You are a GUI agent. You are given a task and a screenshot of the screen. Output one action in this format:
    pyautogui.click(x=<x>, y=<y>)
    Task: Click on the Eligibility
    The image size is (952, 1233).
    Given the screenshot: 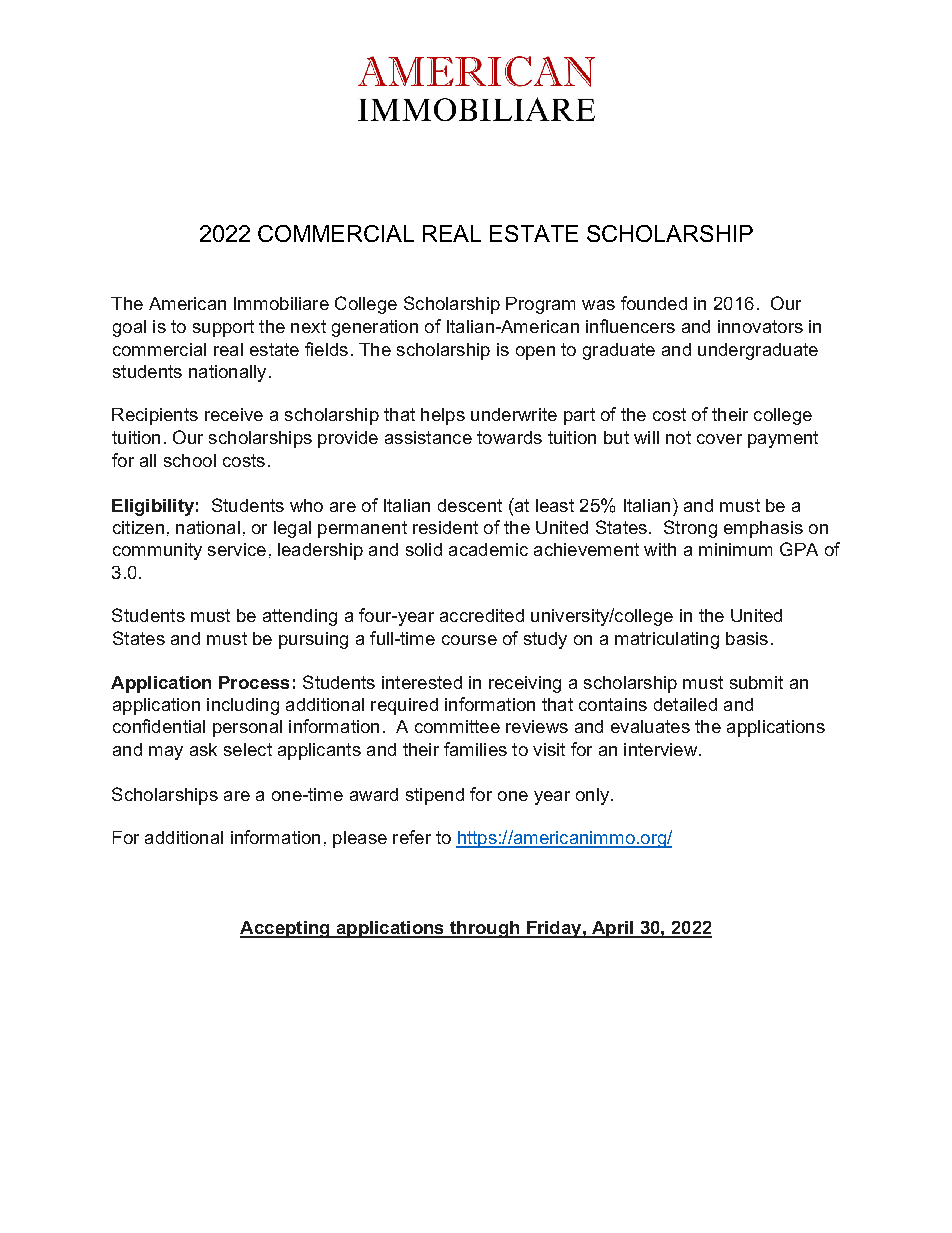 What is the action you would take?
    pyautogui.click(x=153, y=507)
